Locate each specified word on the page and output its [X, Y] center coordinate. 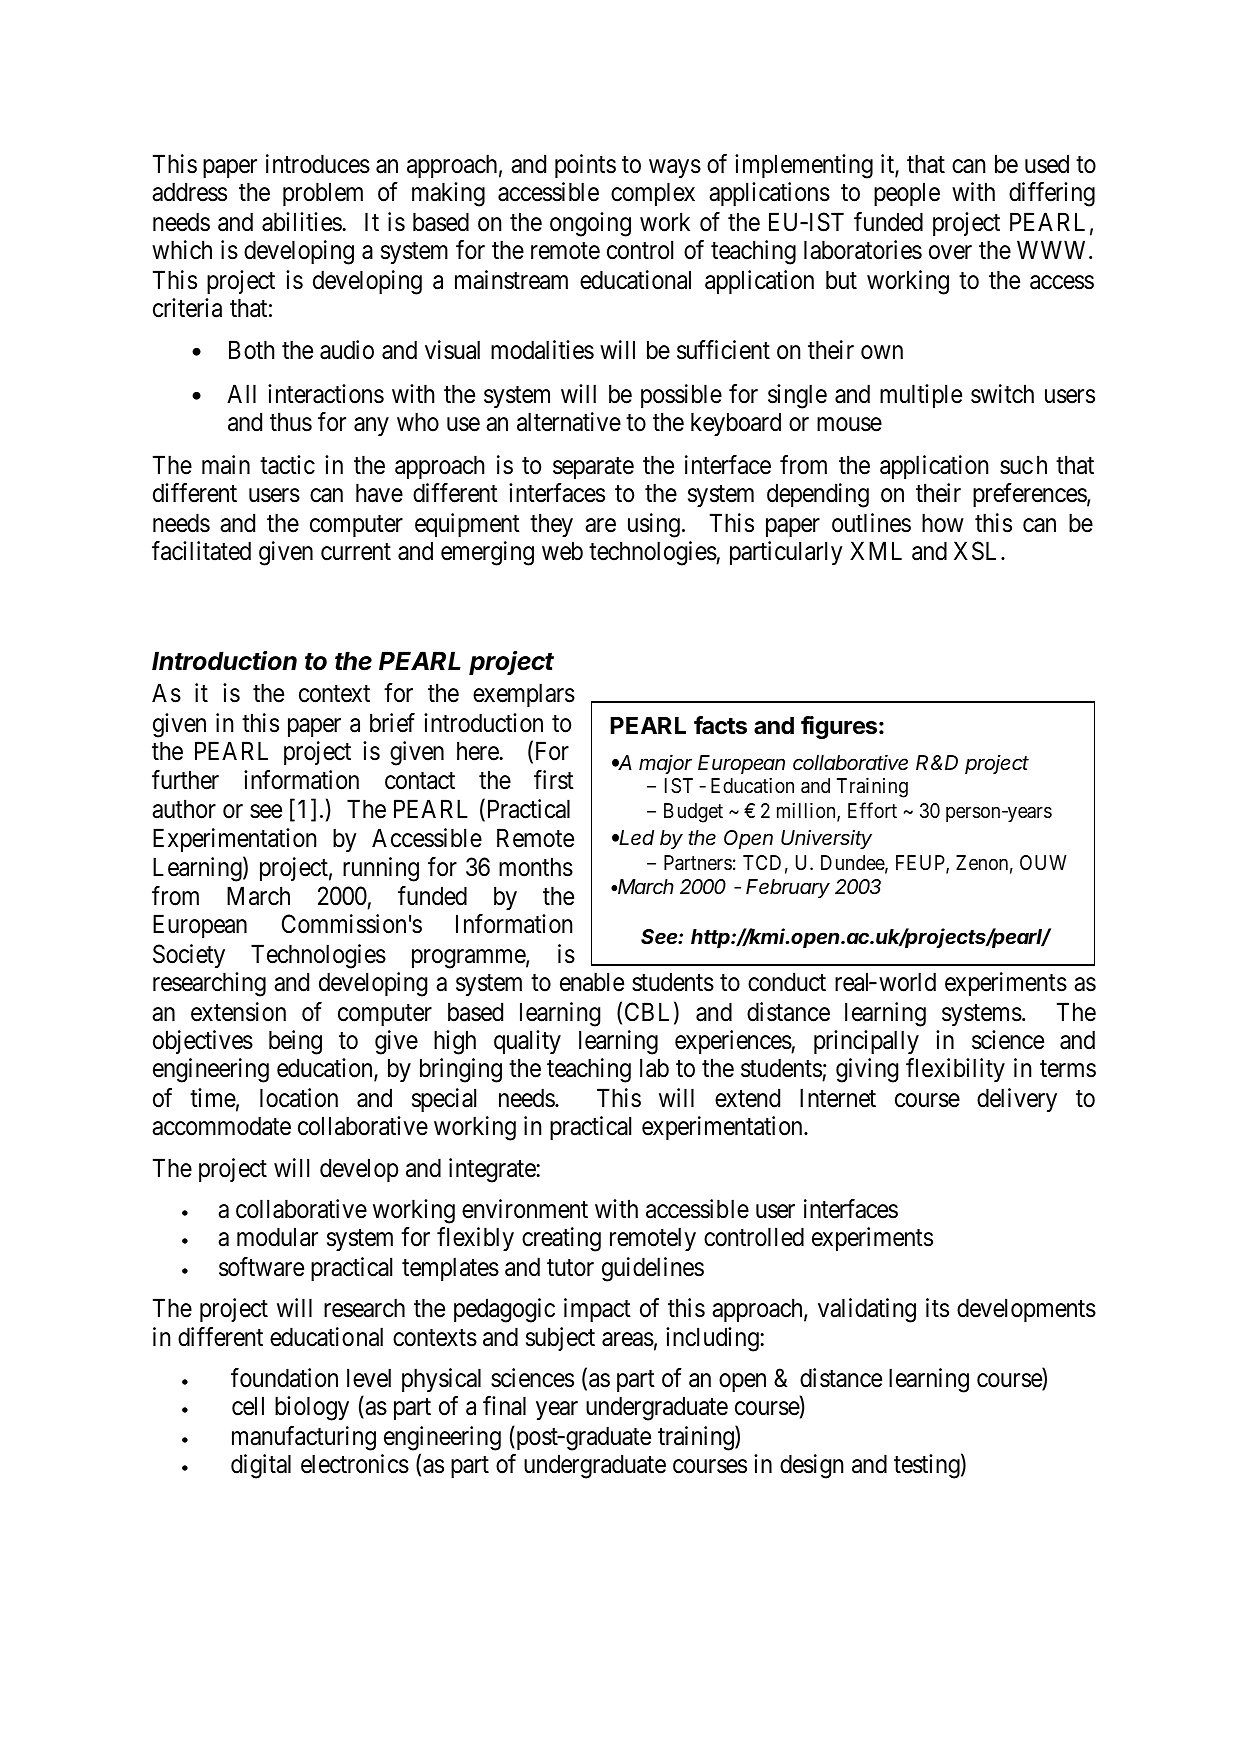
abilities [302, 222]
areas [628, 1340]
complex [653, 194]
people [907, 194]
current [356, 552]
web [562, 551]
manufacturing [304, 1438]
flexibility [955, 1070]
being [295, 1042]
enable [592, 982]
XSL [978, 551]
